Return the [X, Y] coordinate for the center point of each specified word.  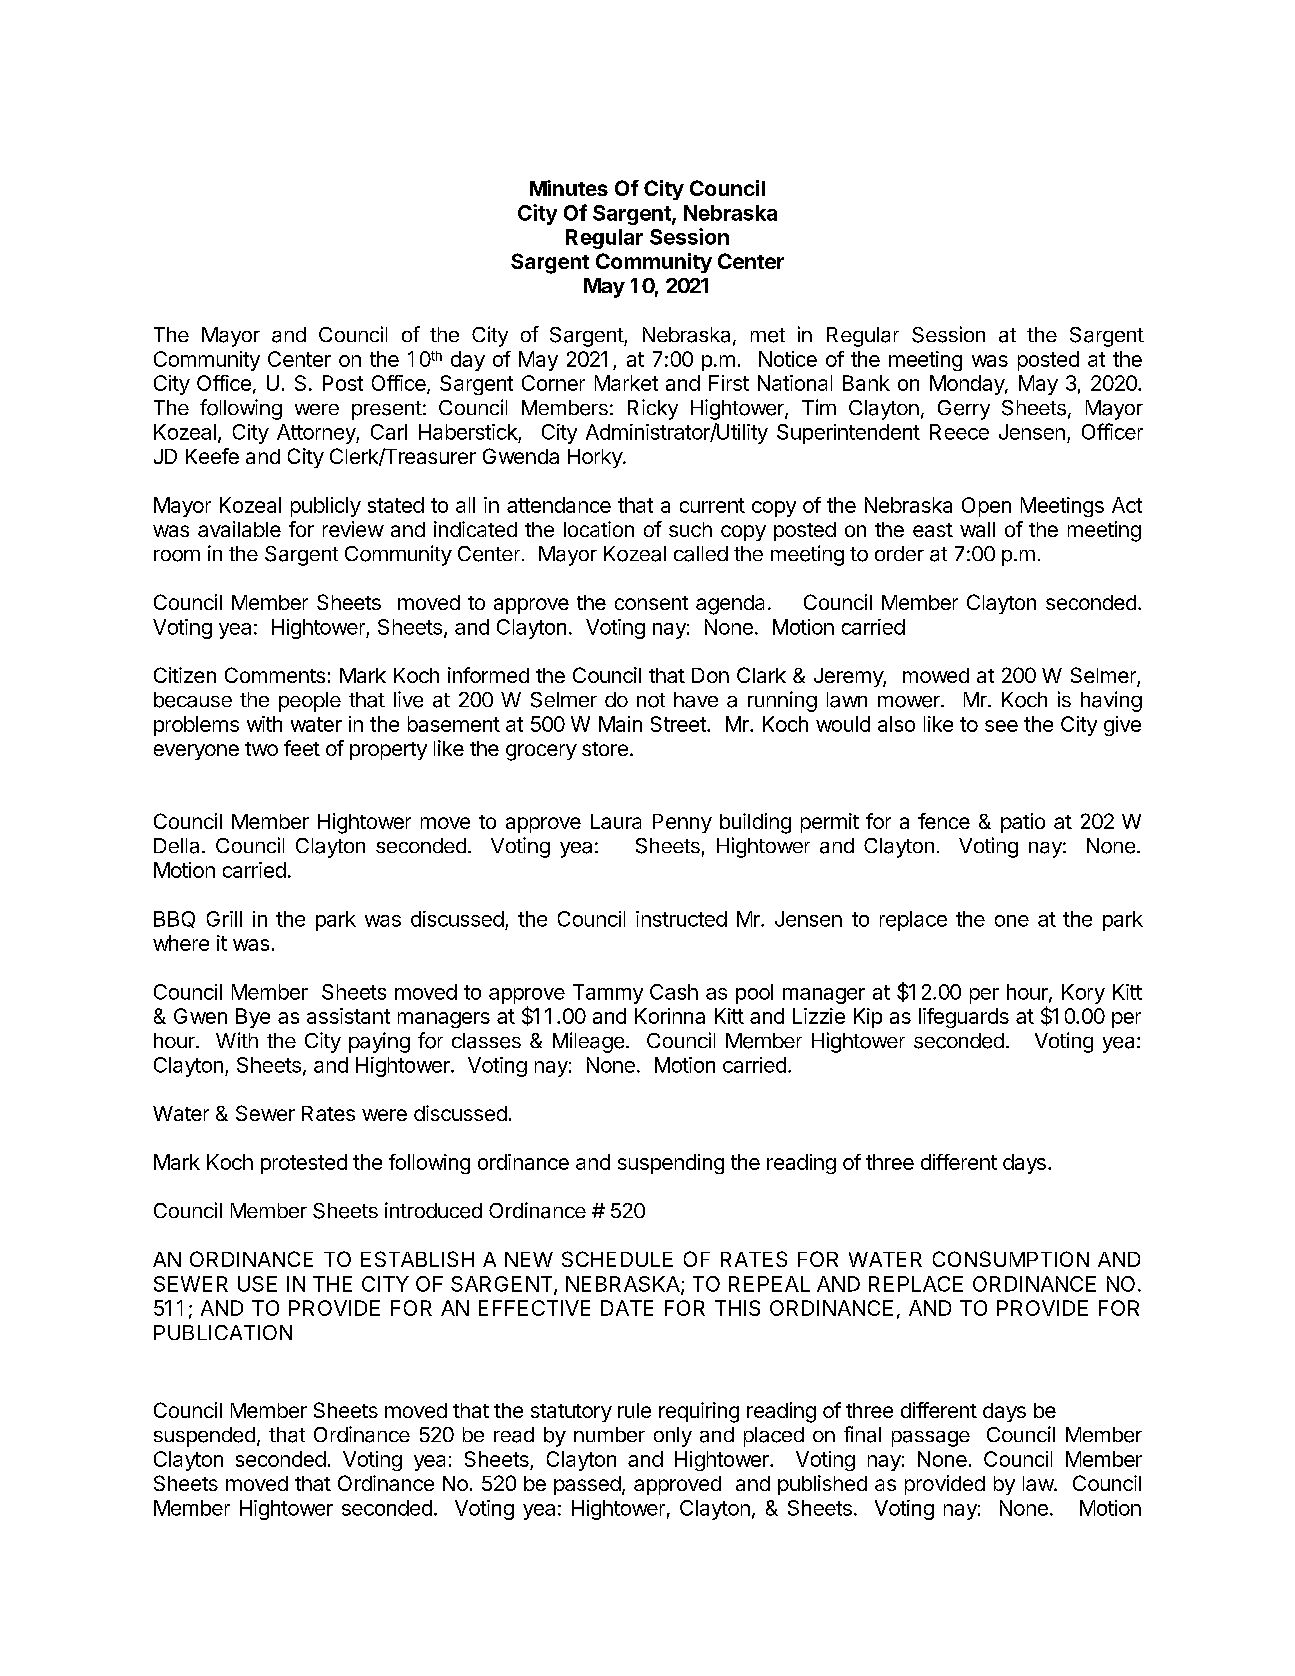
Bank [866, 383]
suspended [204, 1437]
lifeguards [964, 1018]
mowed [936, 675]
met [768, 335]
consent [651, 603]
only [673, 1437]
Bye [253, 1018]
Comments [275, 675]
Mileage [588, 1042]
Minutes [569, 188]
